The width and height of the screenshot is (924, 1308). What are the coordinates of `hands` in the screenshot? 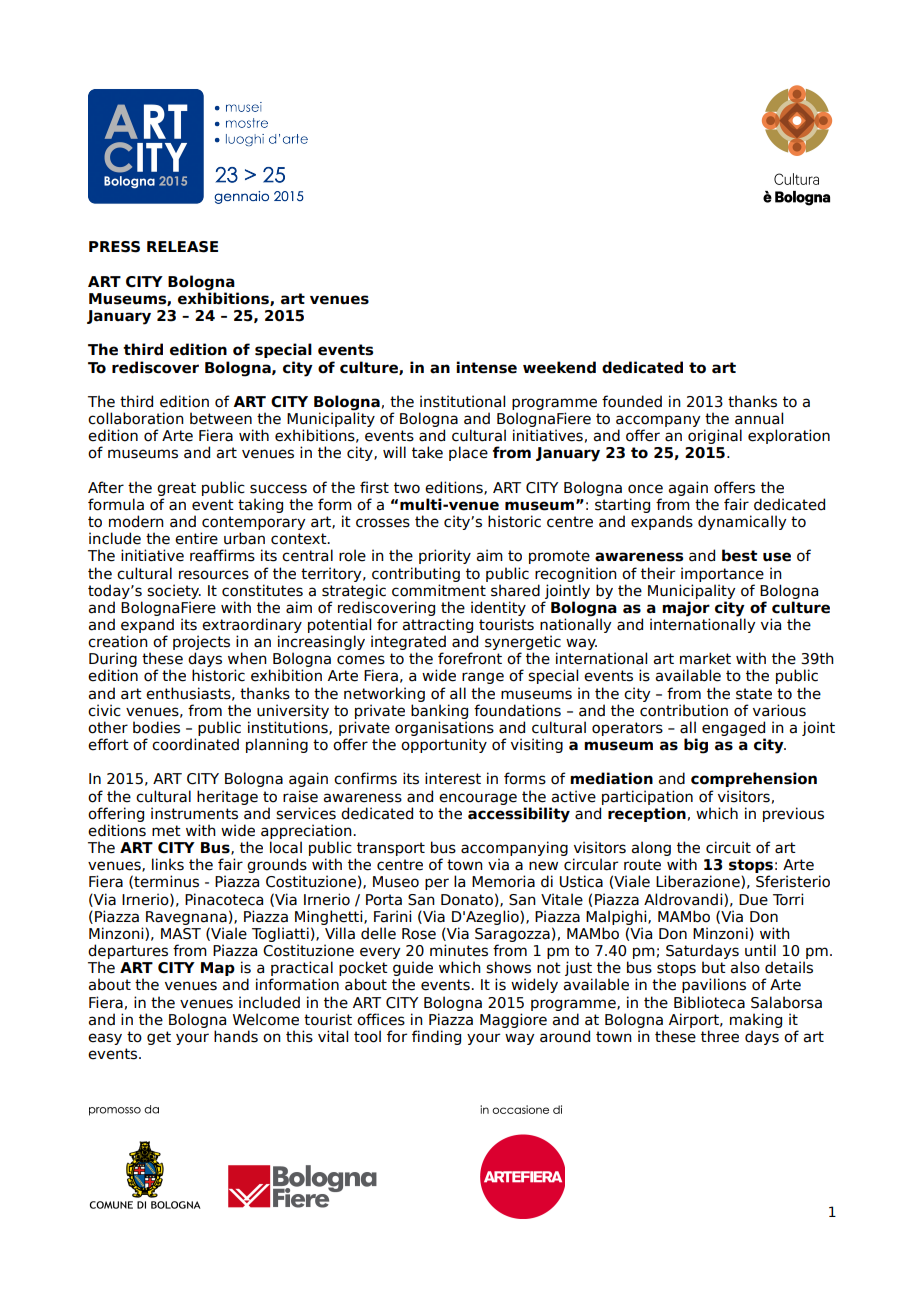 It's located at (236, 1036).
